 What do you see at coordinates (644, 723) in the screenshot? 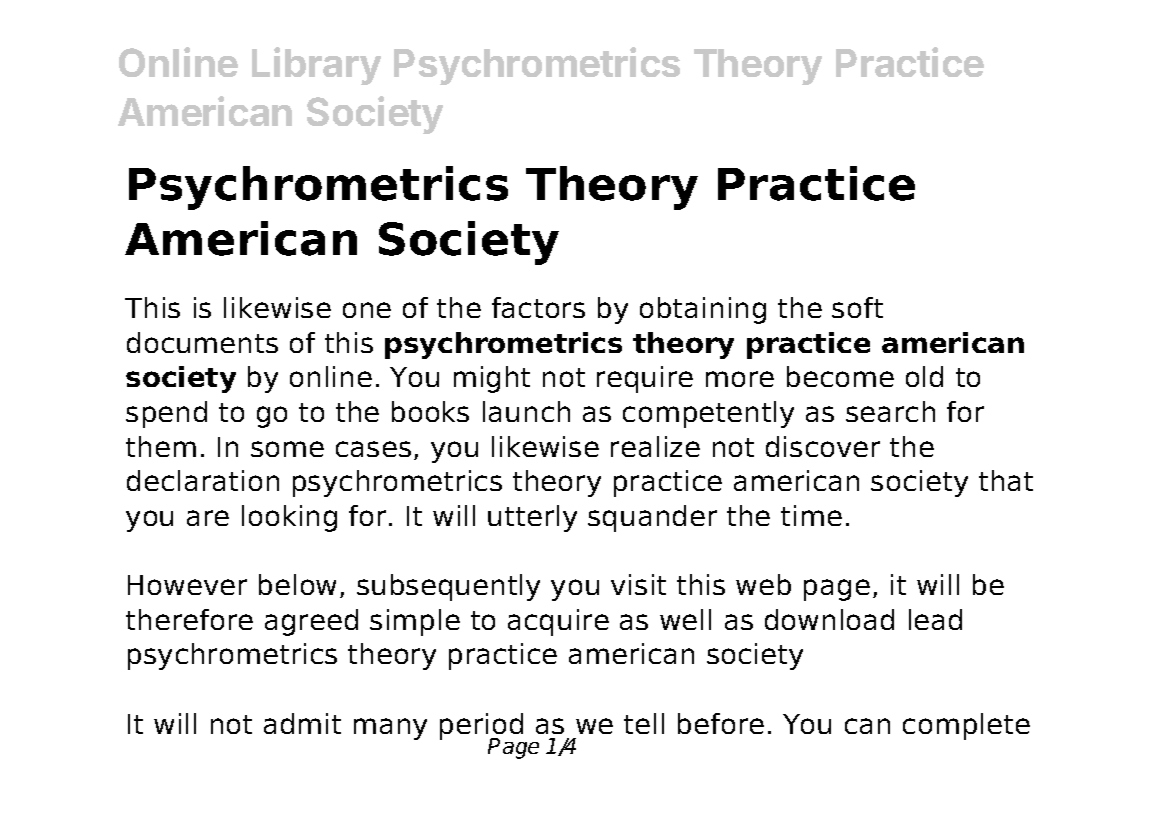
I see `tell` at bounding box center [644, 723].
